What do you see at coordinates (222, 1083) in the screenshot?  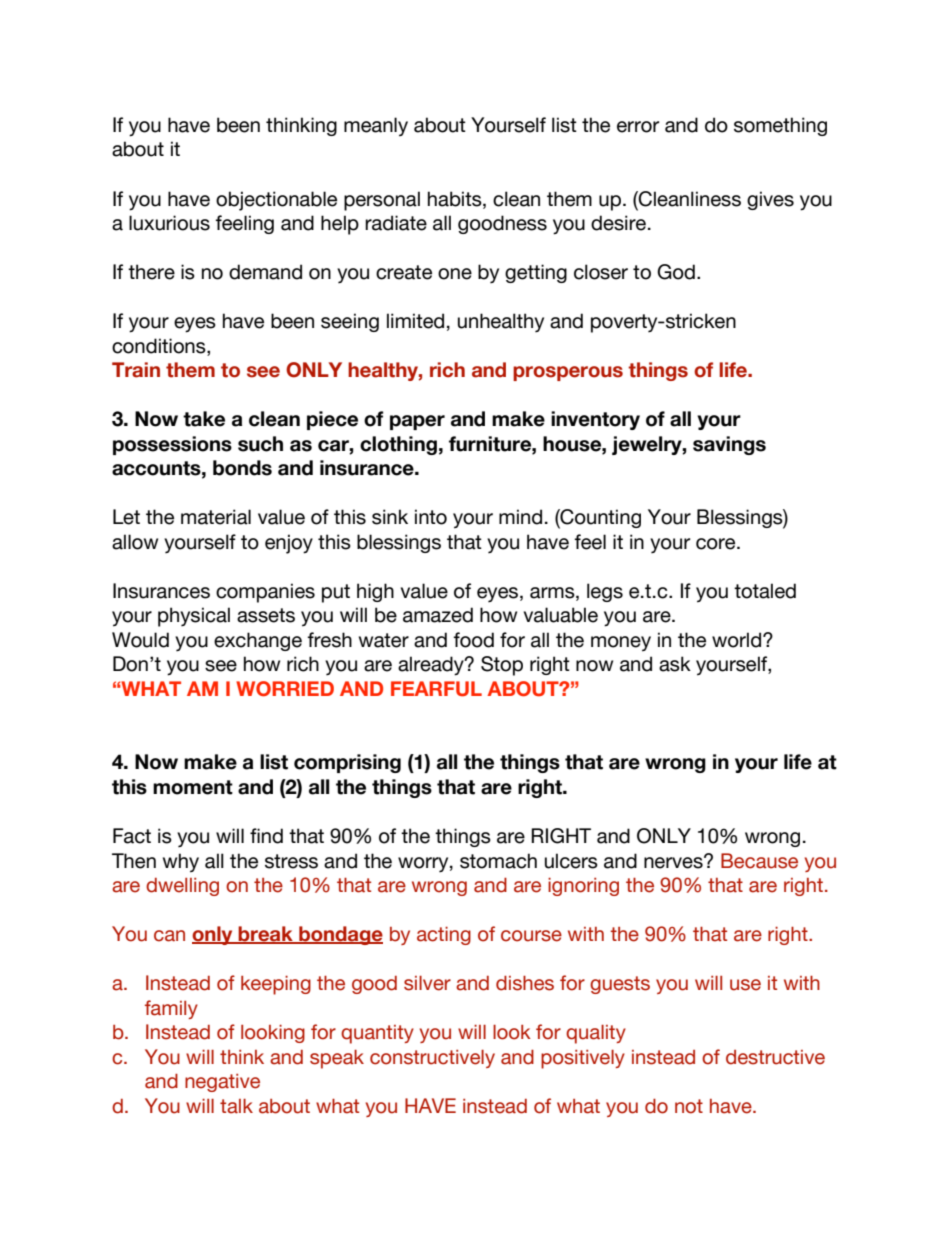 I see `negative` at bounding box center [222, 1083].
